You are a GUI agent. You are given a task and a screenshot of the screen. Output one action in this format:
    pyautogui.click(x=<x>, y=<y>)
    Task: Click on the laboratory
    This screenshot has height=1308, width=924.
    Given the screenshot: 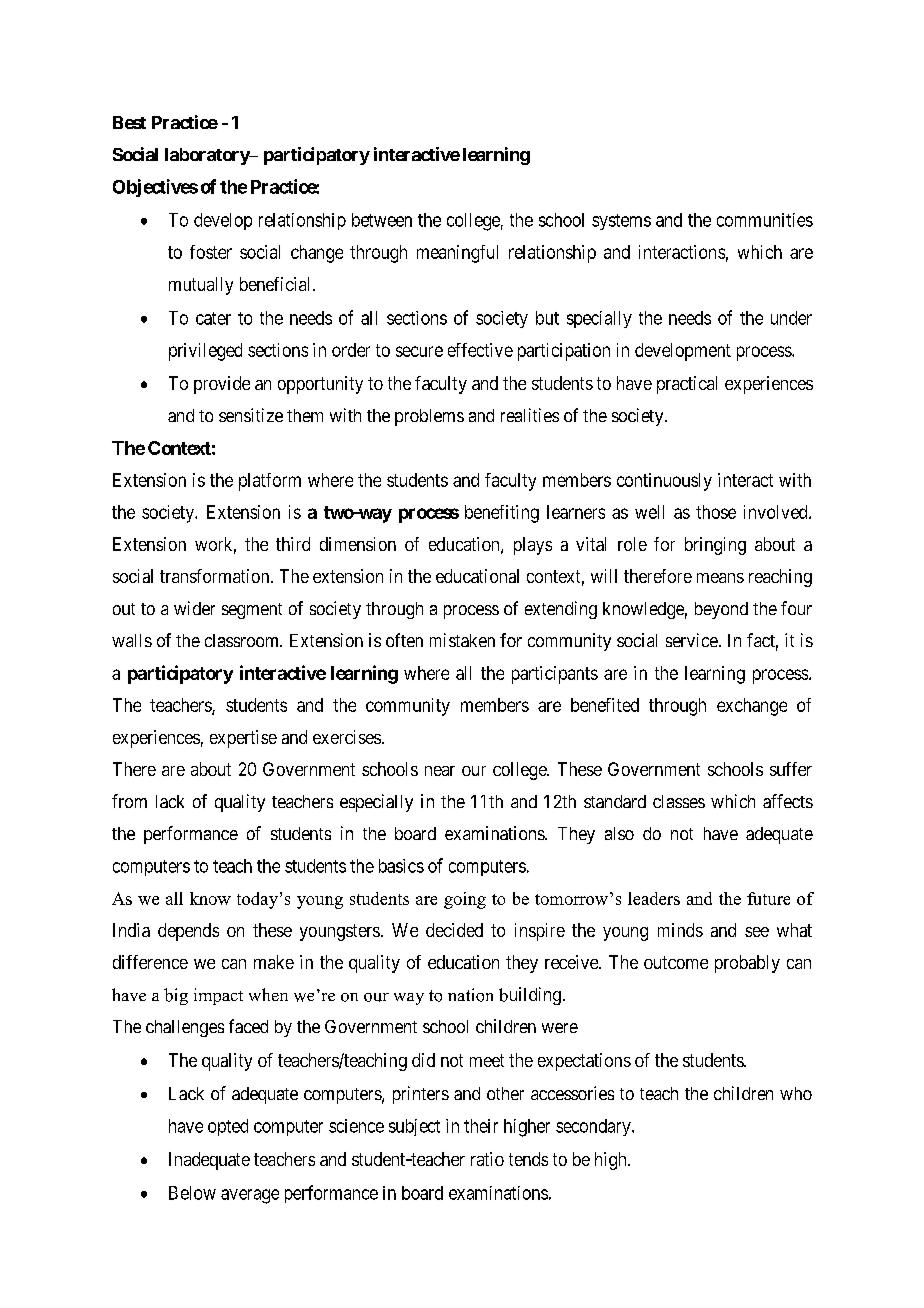 What is the action you would take?
    pyautogui.click(x=208, y=156)
